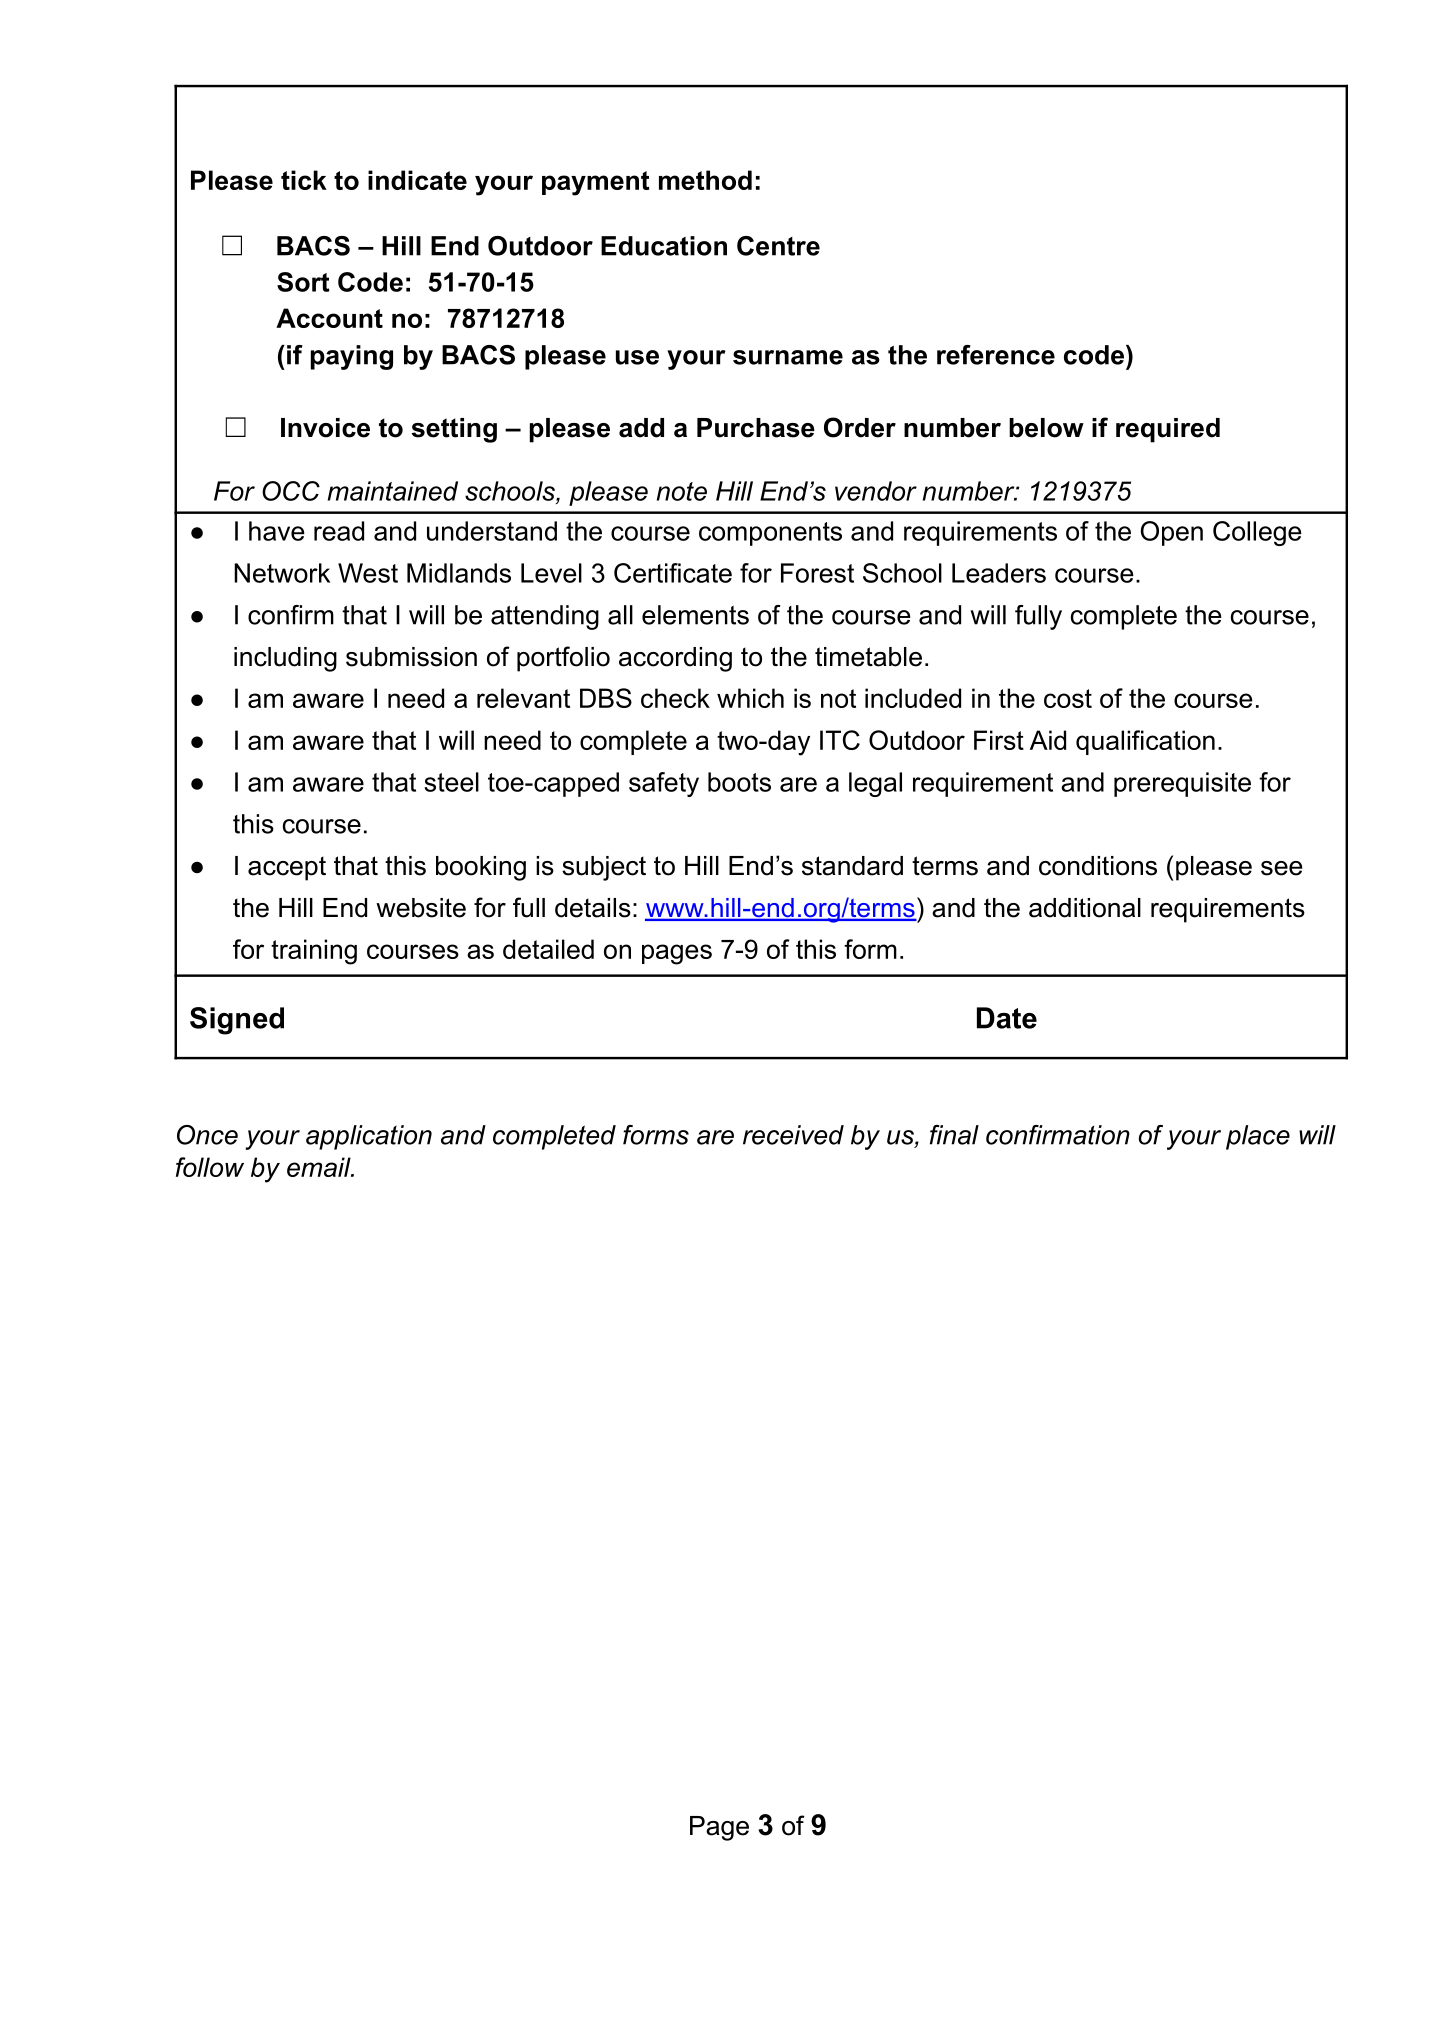 The image size is (1445, 2041). I want to click on method, so click(705, 180).
